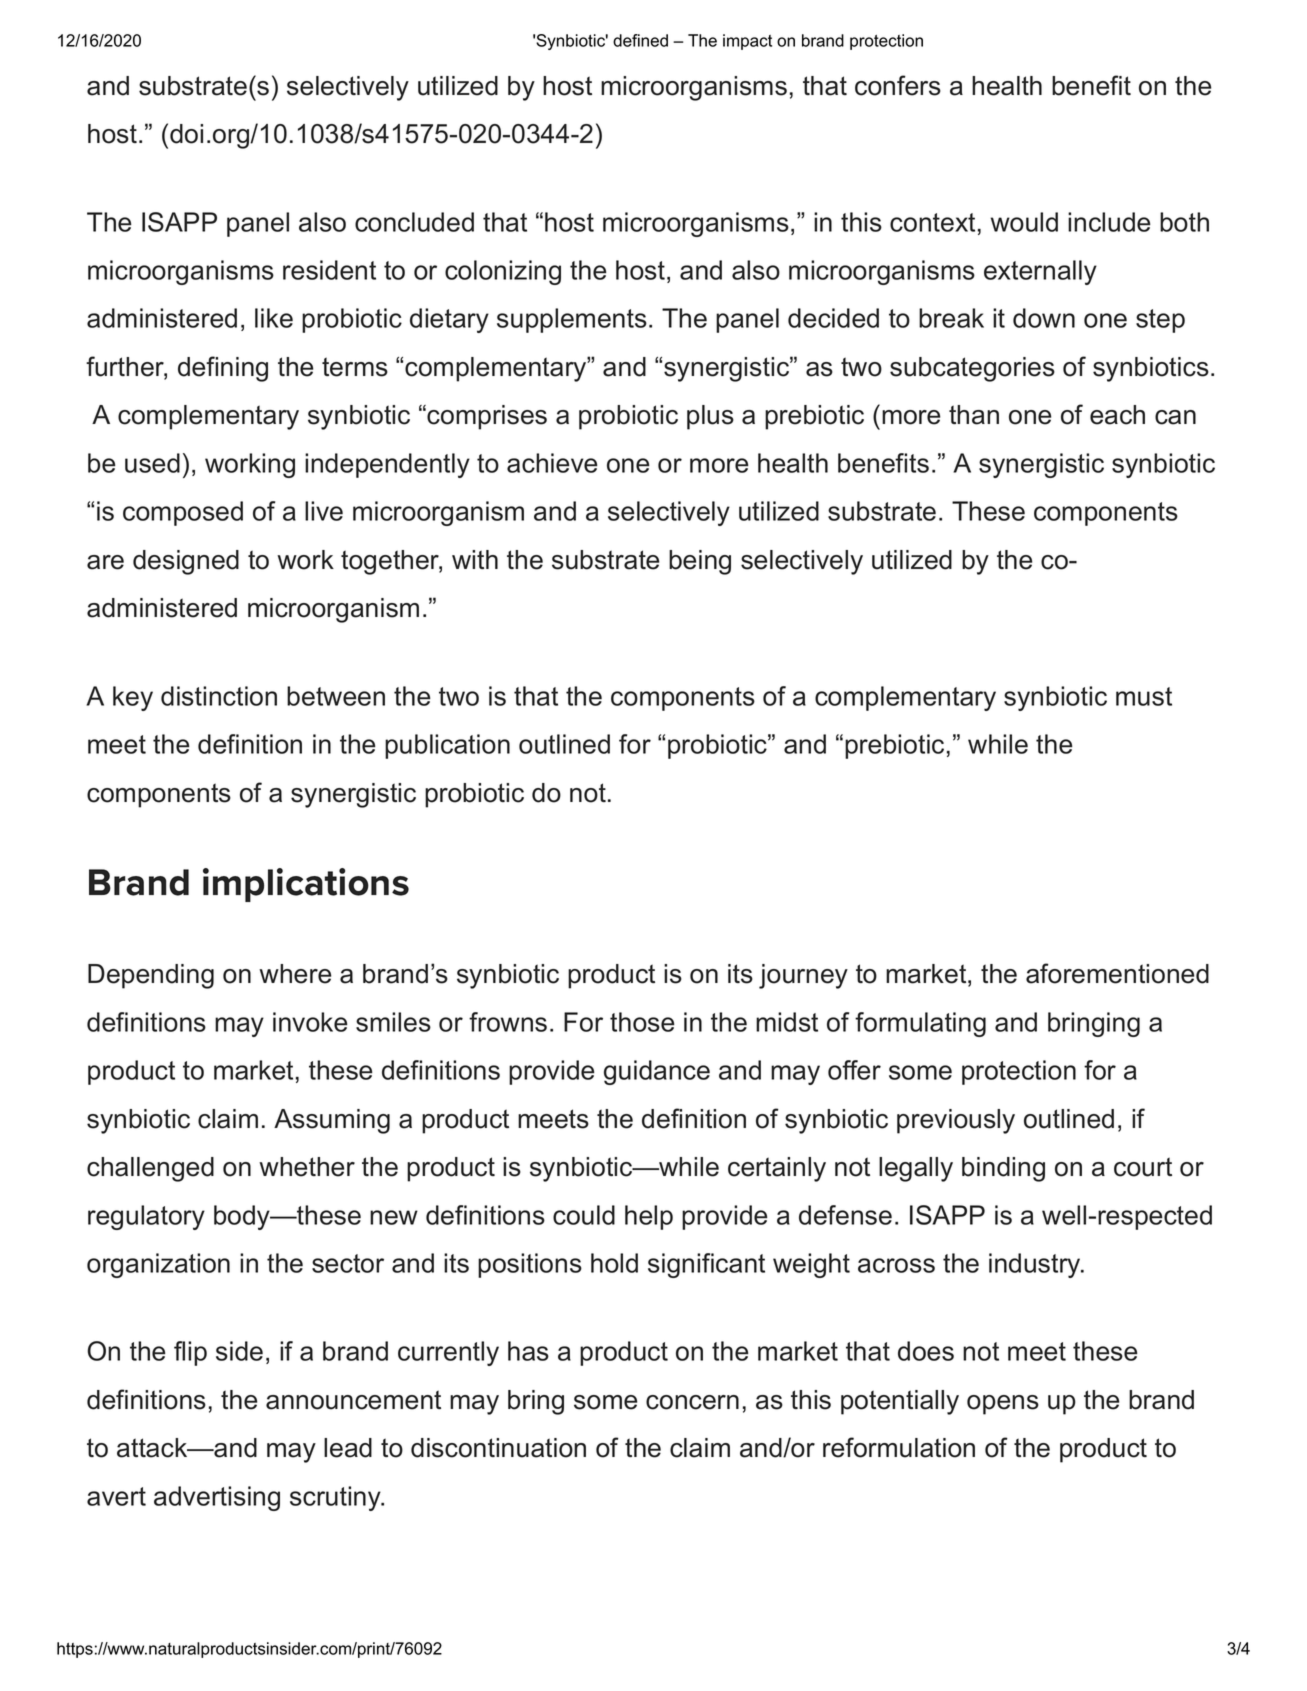 The image size is (1307, 1691). Describe the element at coordinates (1003, 1169) in the screenshot. I see `binding` at that location.
